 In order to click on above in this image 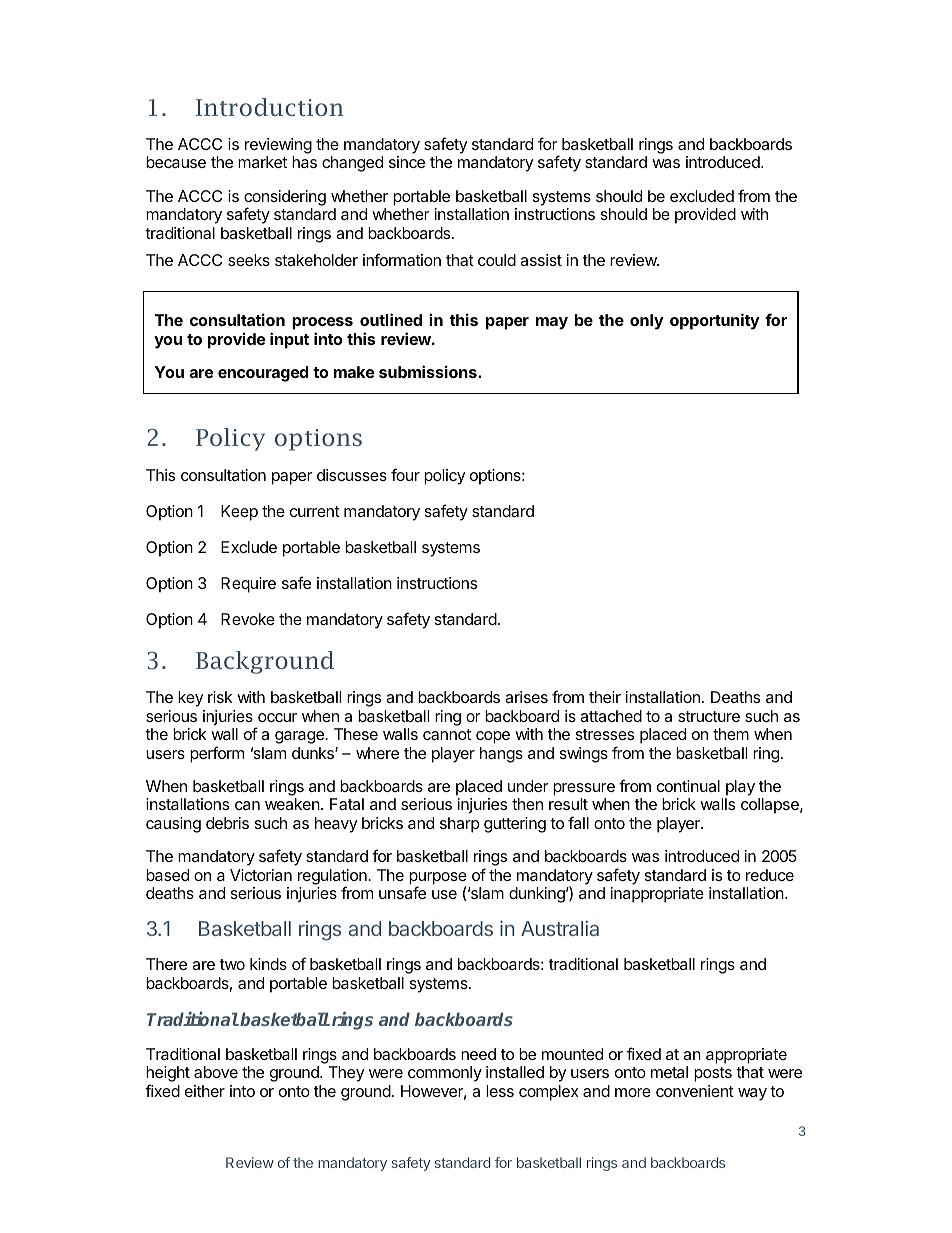, I will do `click(216, 1072)`.
